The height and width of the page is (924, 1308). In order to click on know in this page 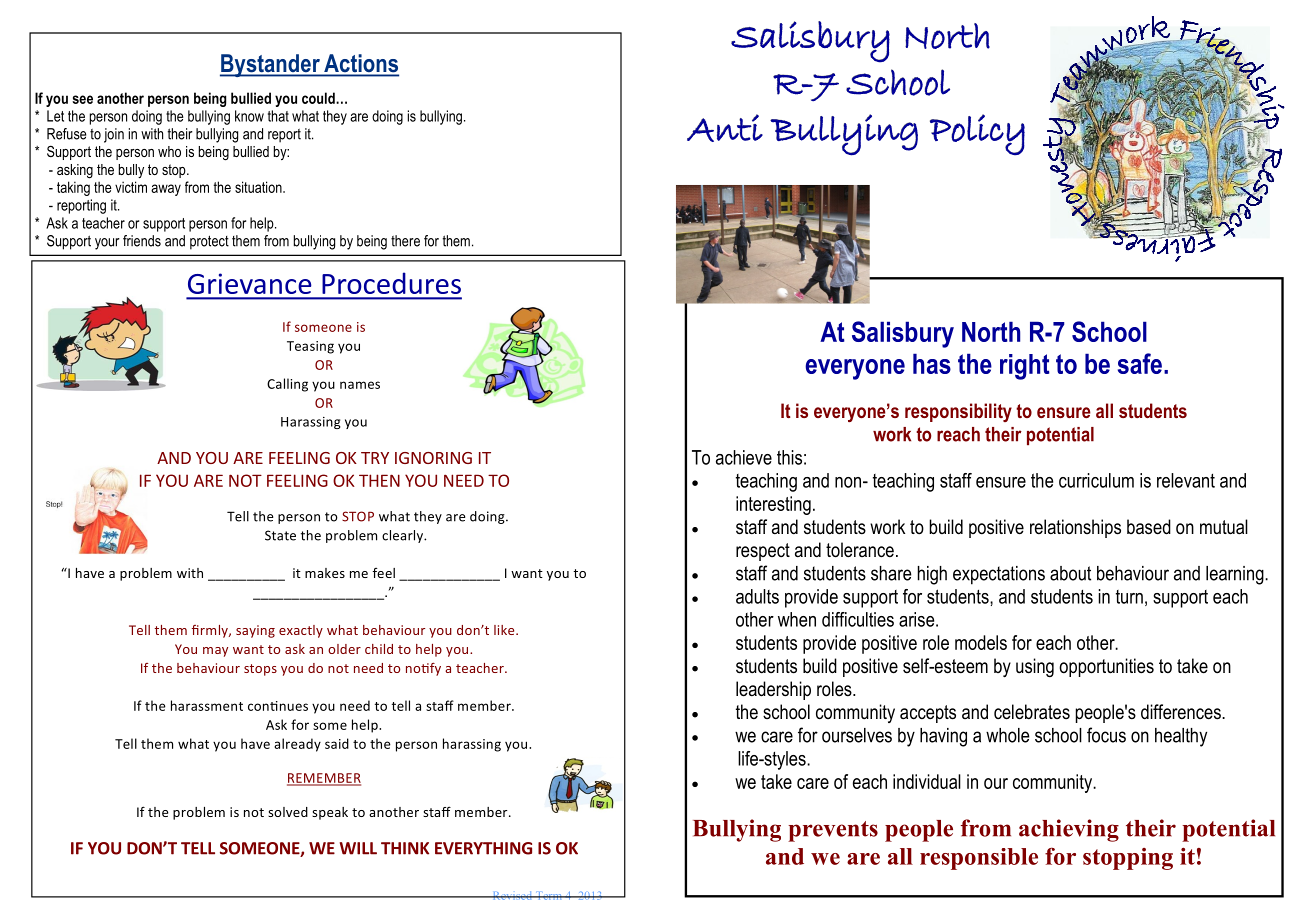, I will do `click(249, 116)`.
